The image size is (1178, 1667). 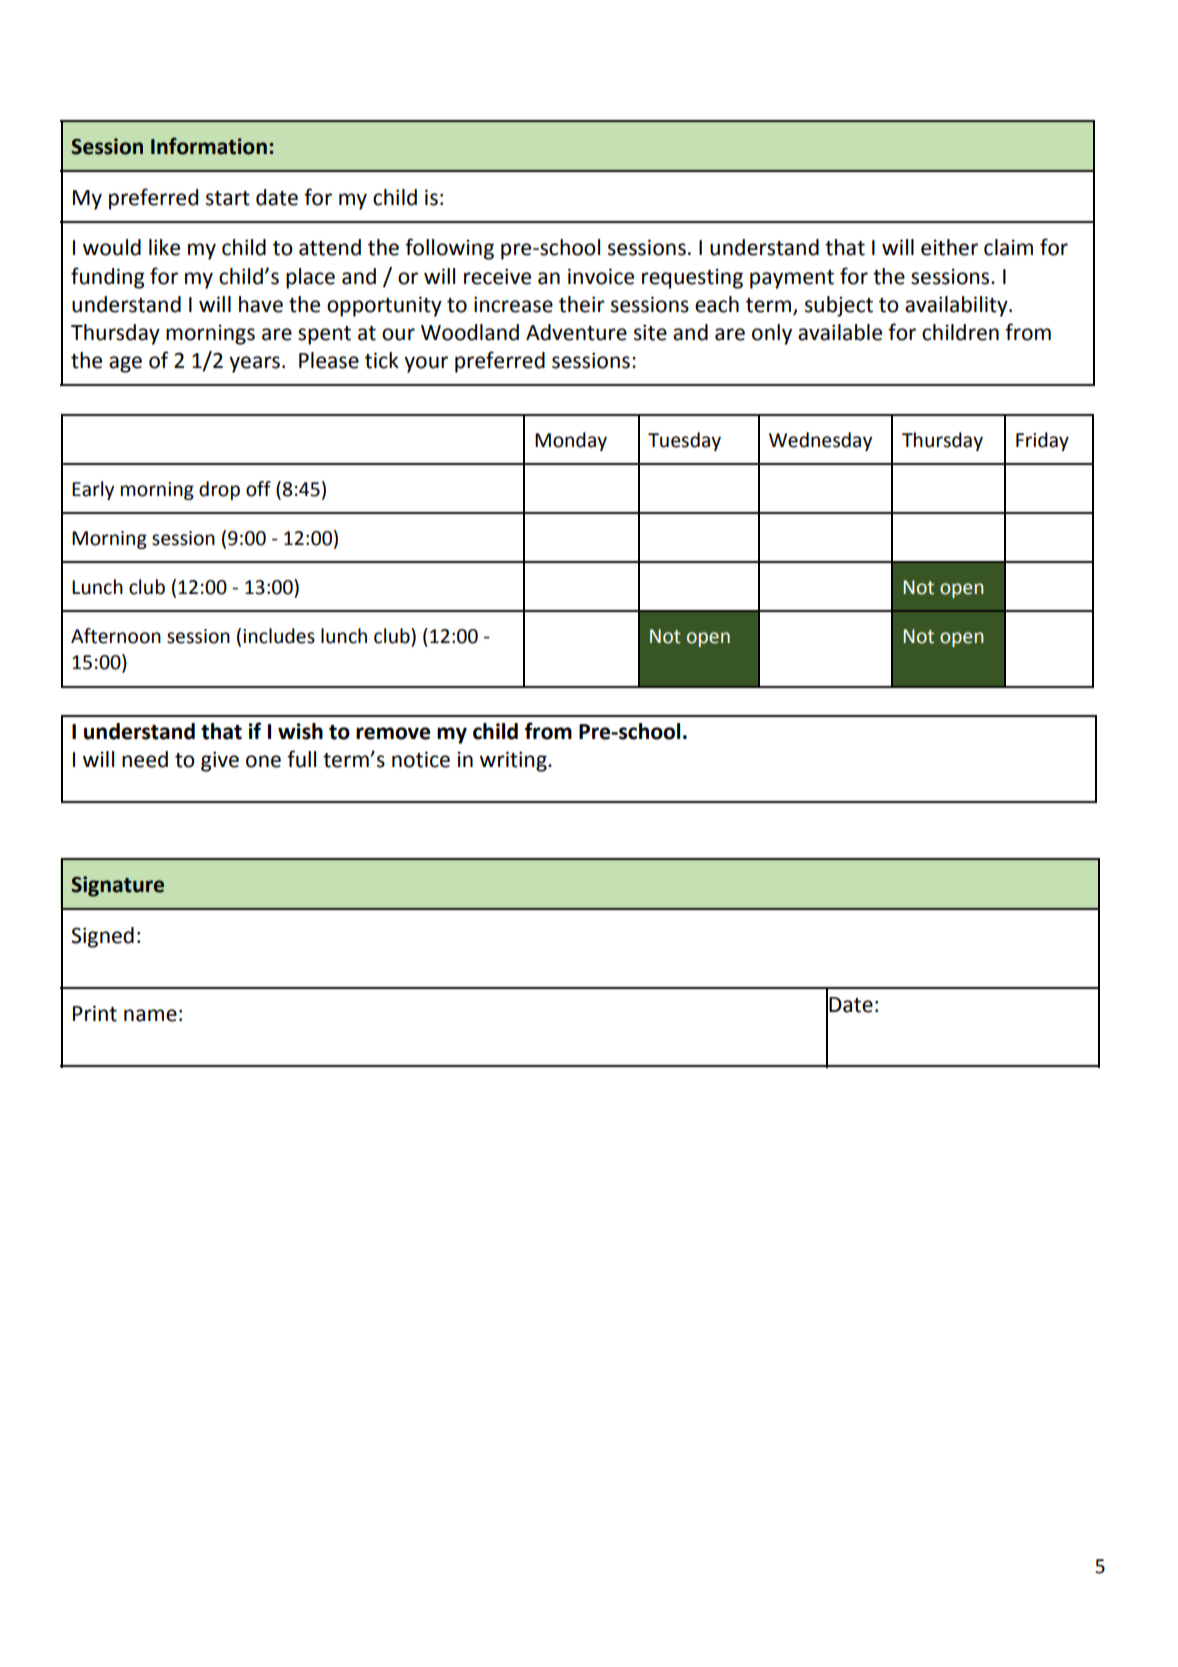 What do you see at coordinates (514, 761) in the screenshot?
I see `writing` at bounding box center [514, 761].
